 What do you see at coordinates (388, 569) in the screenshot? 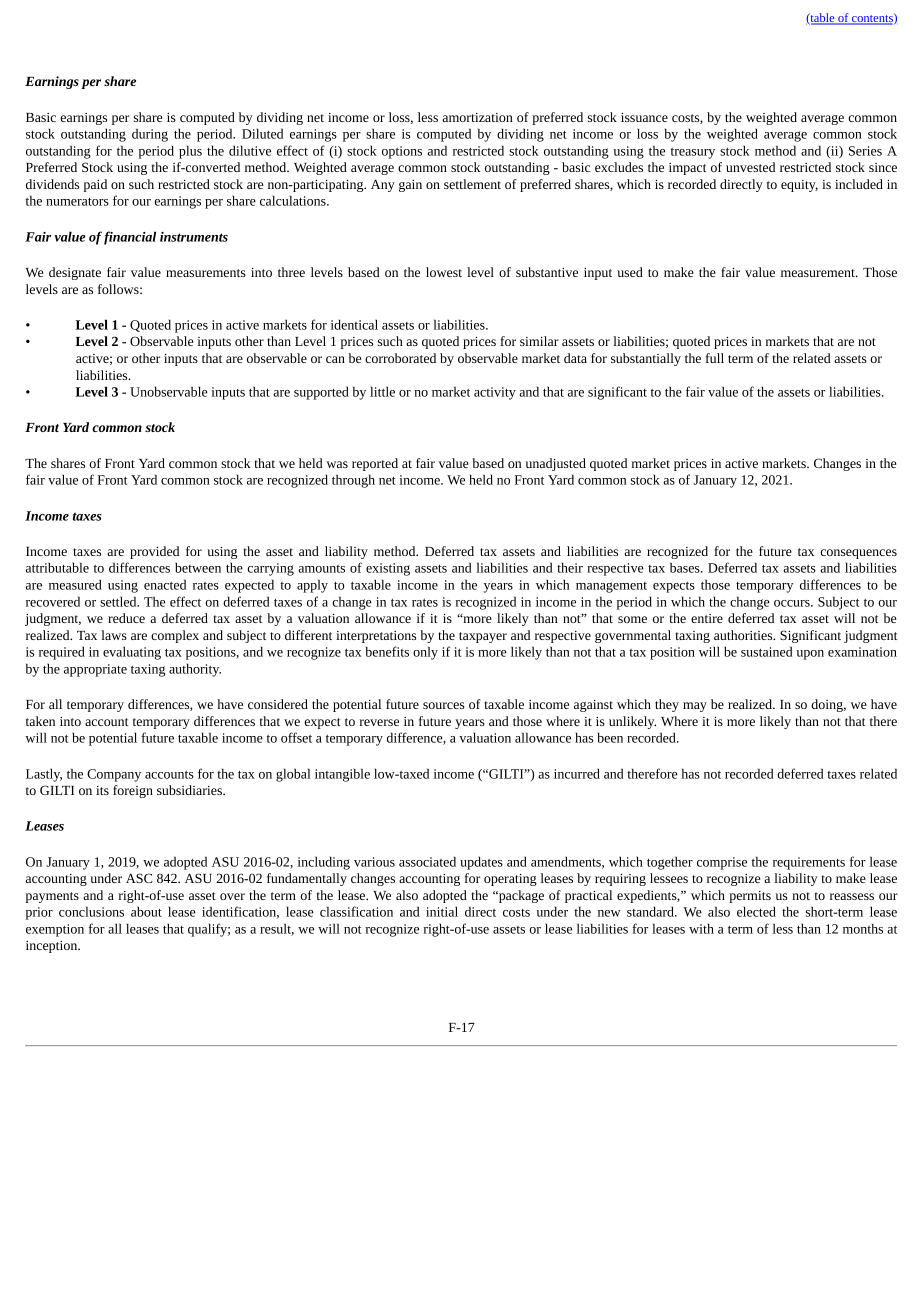
I see `existing` at bounding box center [388, 569].
